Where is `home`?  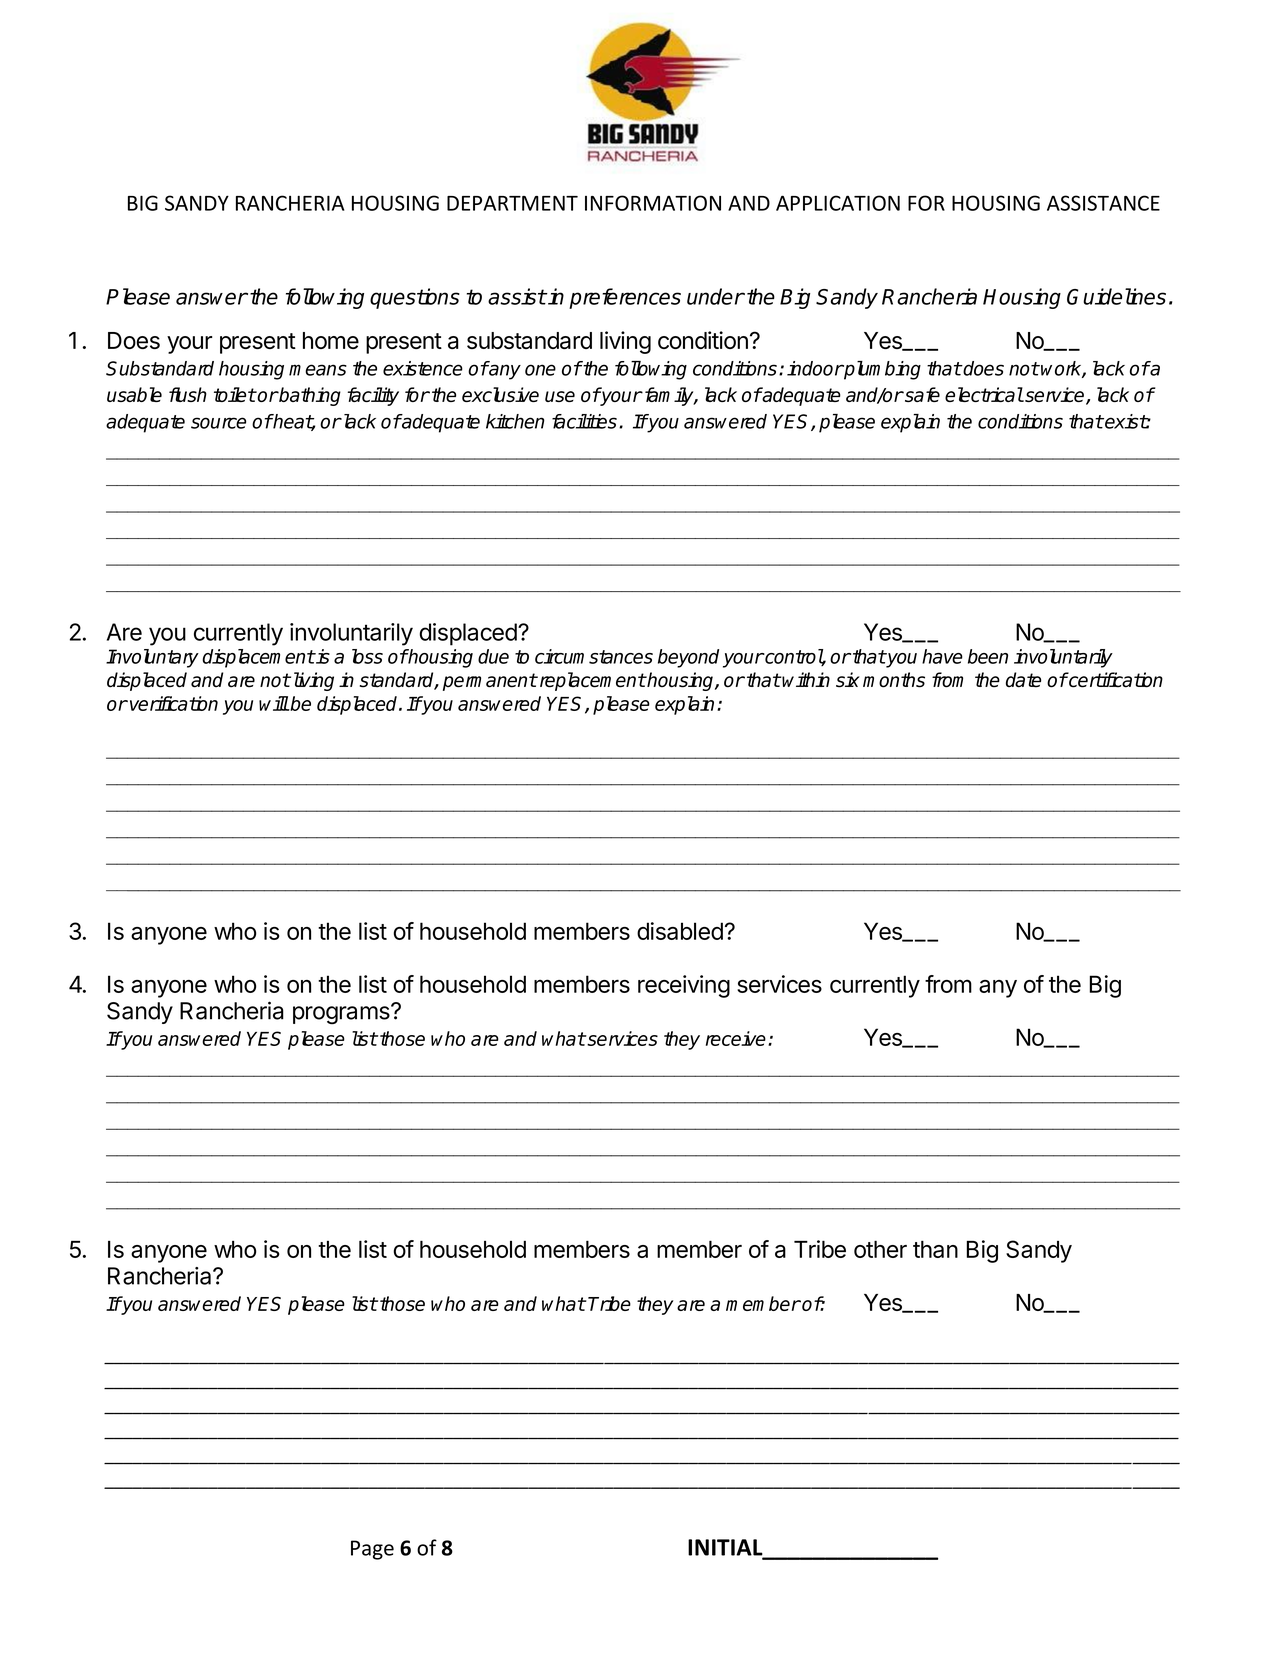 home is located at coordinates (331, 340).
